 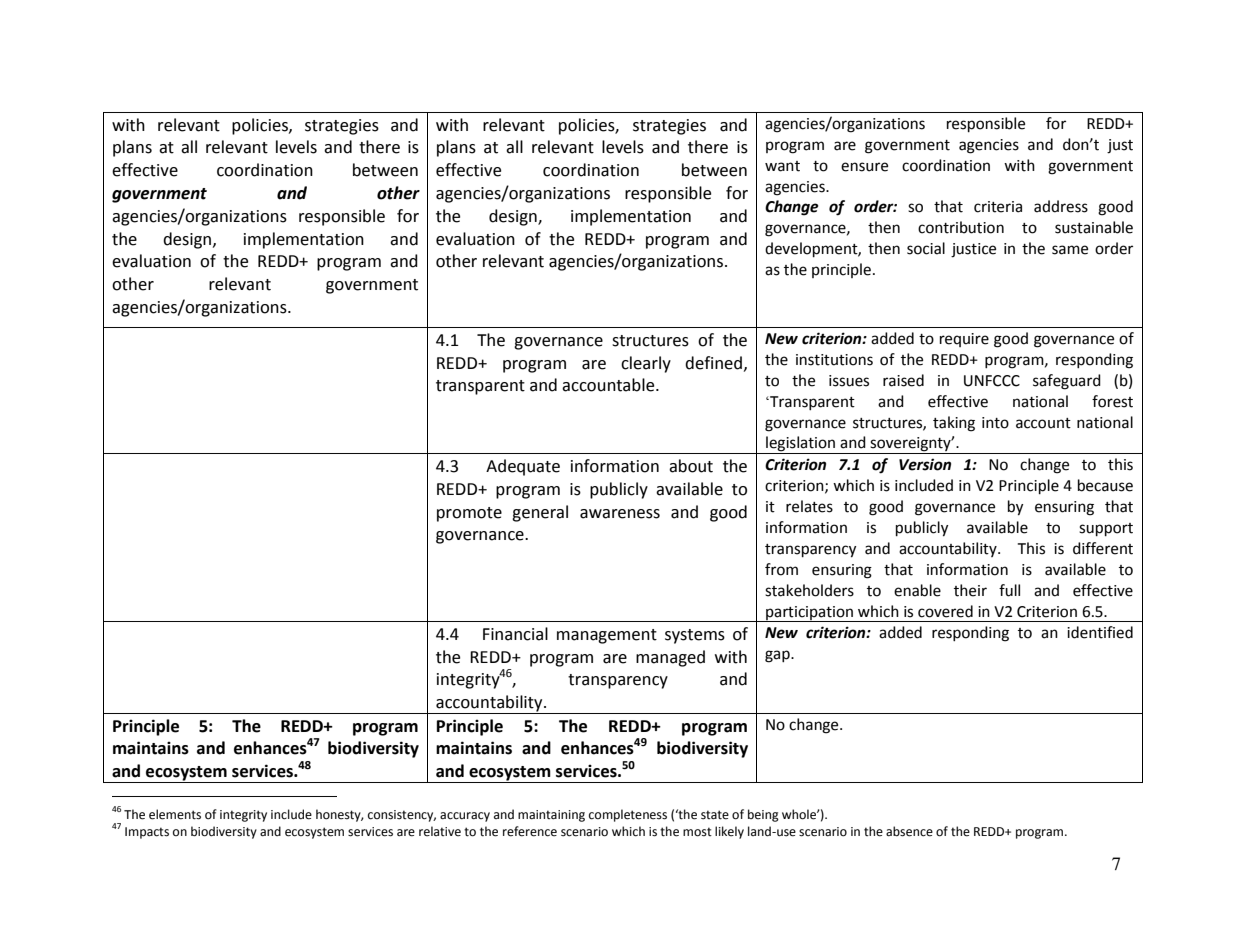 I want to click on elements, so click(x=175, y=814).
